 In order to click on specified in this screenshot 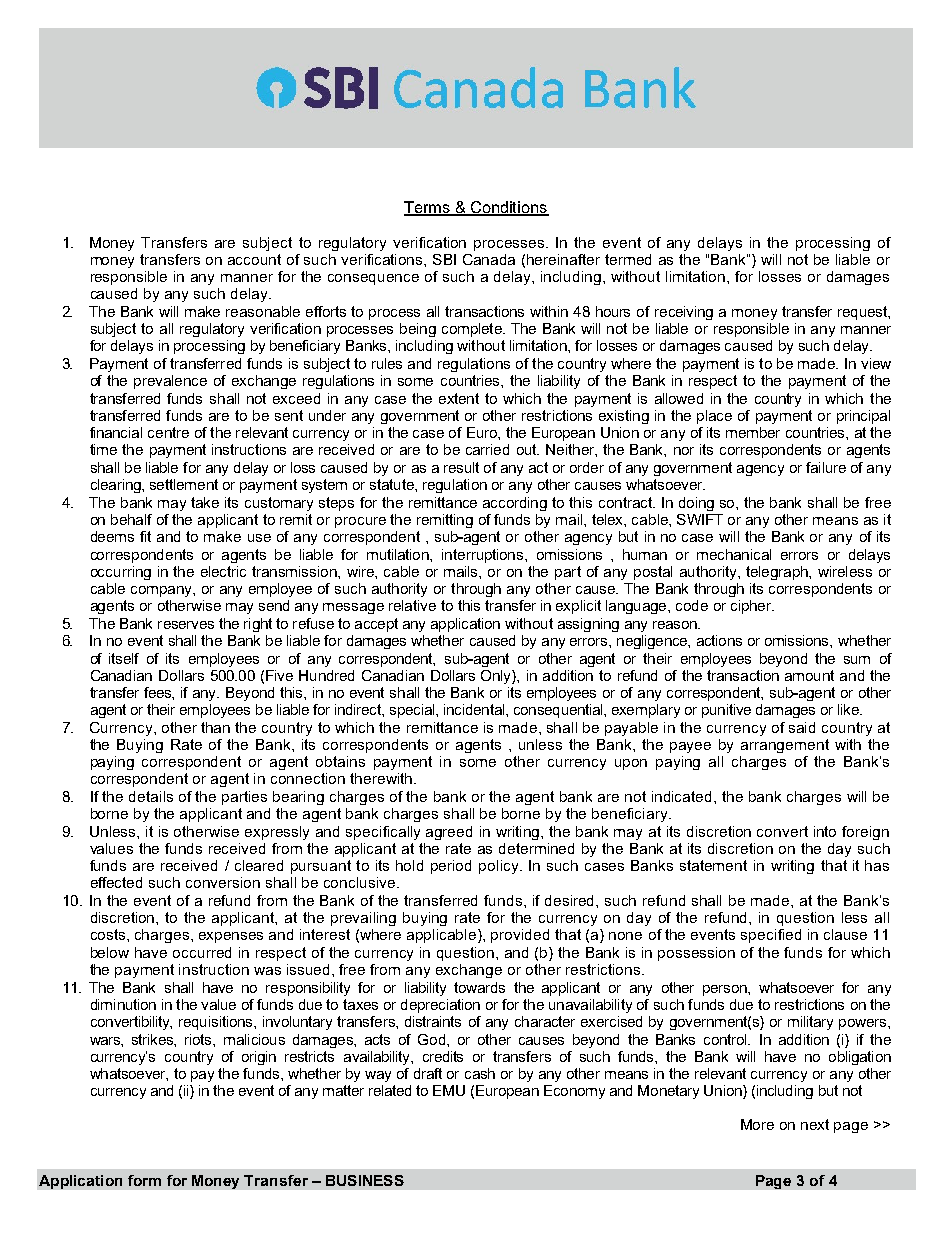, I will do `click(771, 936)`.
